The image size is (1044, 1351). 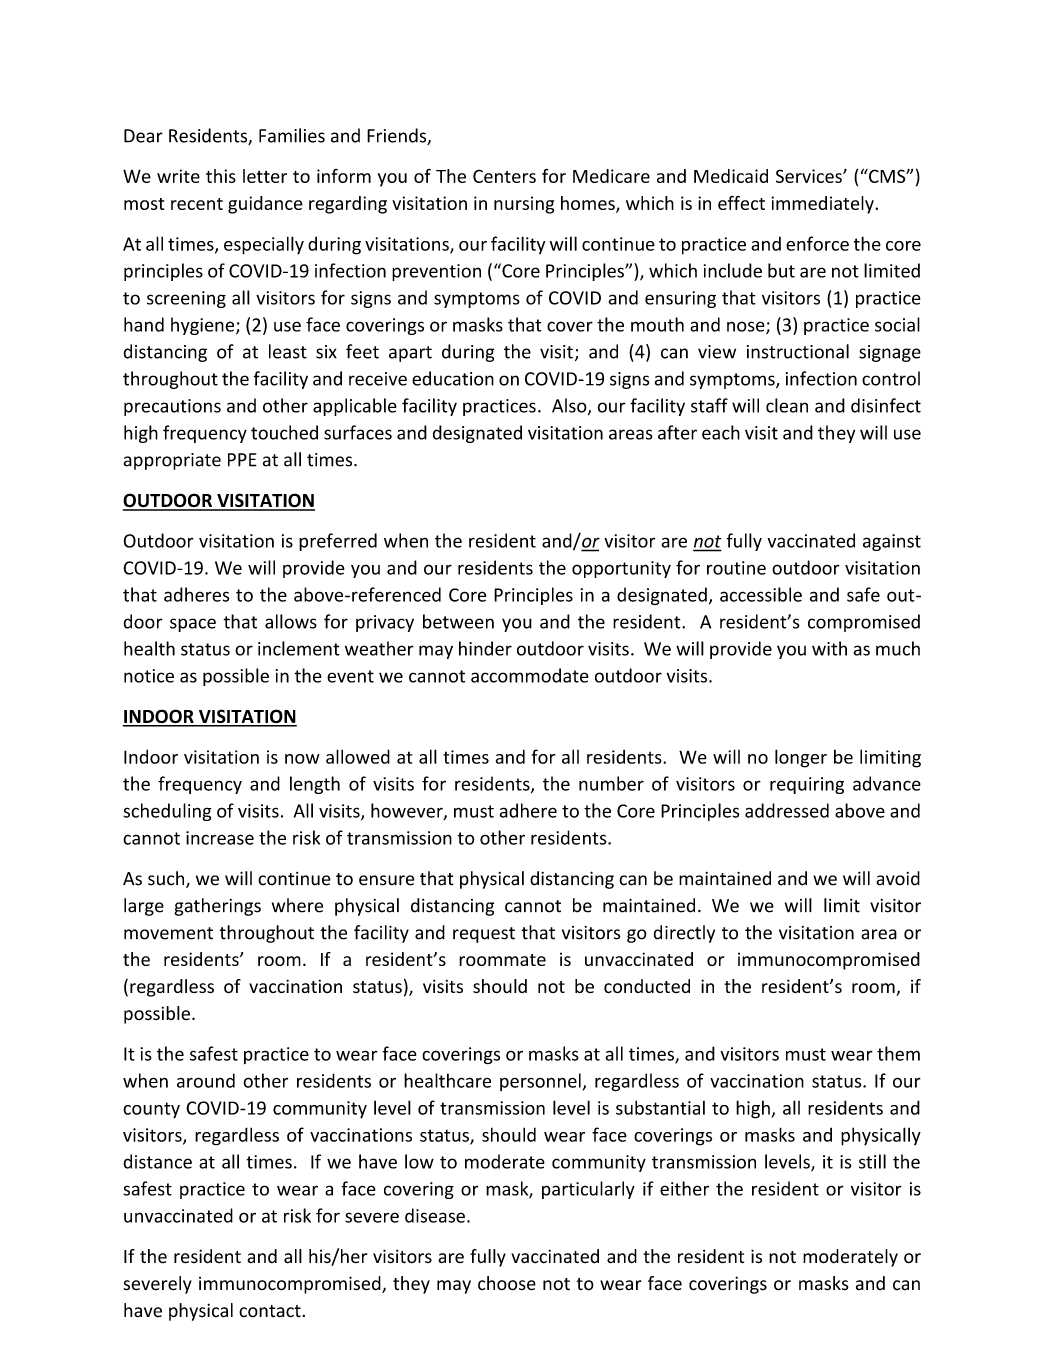 What do you see at coordinates (484, 935) in the image?
I see `request` at bounding box center [484, 935].
